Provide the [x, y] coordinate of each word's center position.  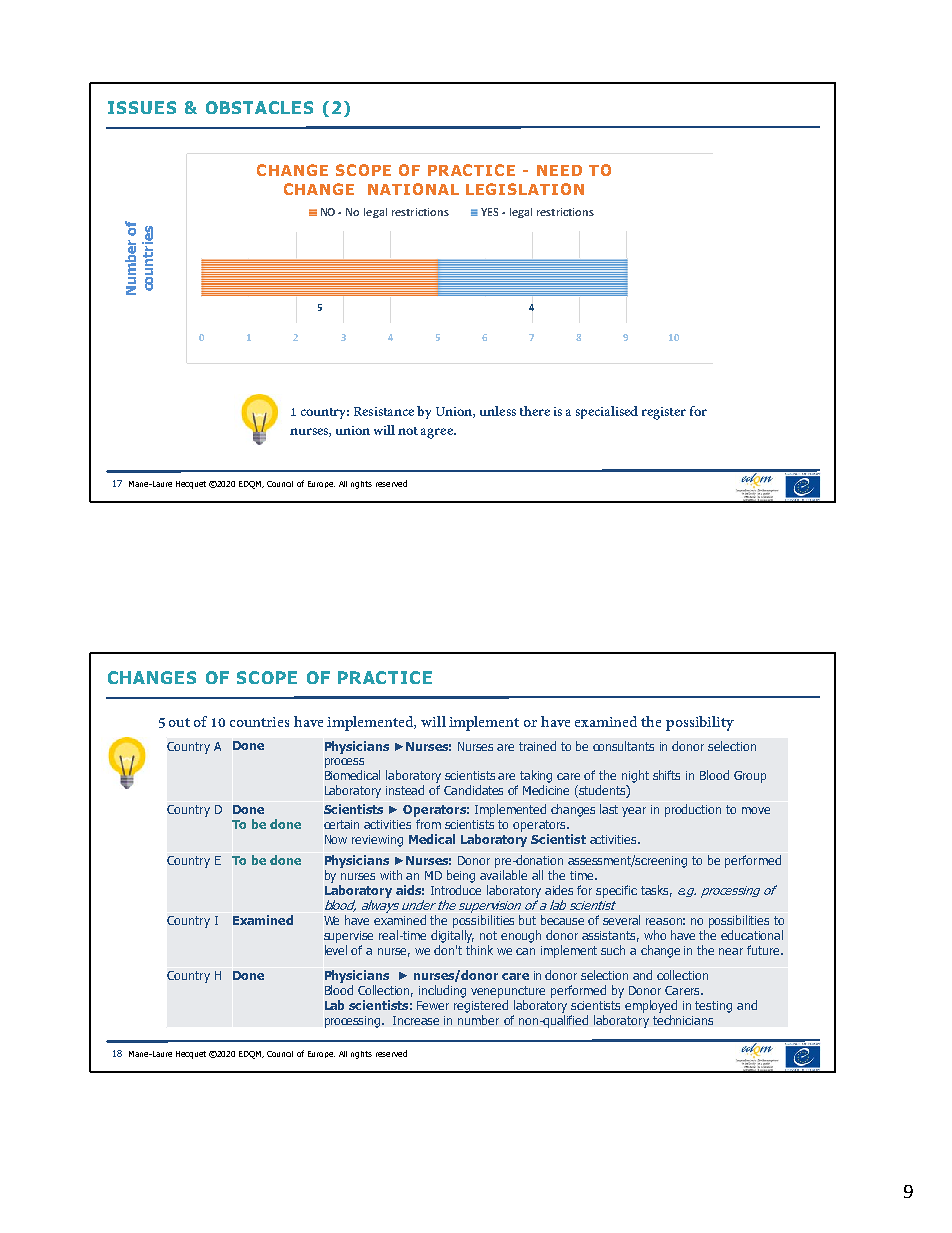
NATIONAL [413, 189]
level [336, 950]
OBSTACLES [259, 107]
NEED [559, 170]
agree [438, 433]
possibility [700, 723]
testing [713, 1007]
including [442, 991]
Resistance [384, 411]
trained [537, 746]
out [179, 722]
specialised [607, 412]
